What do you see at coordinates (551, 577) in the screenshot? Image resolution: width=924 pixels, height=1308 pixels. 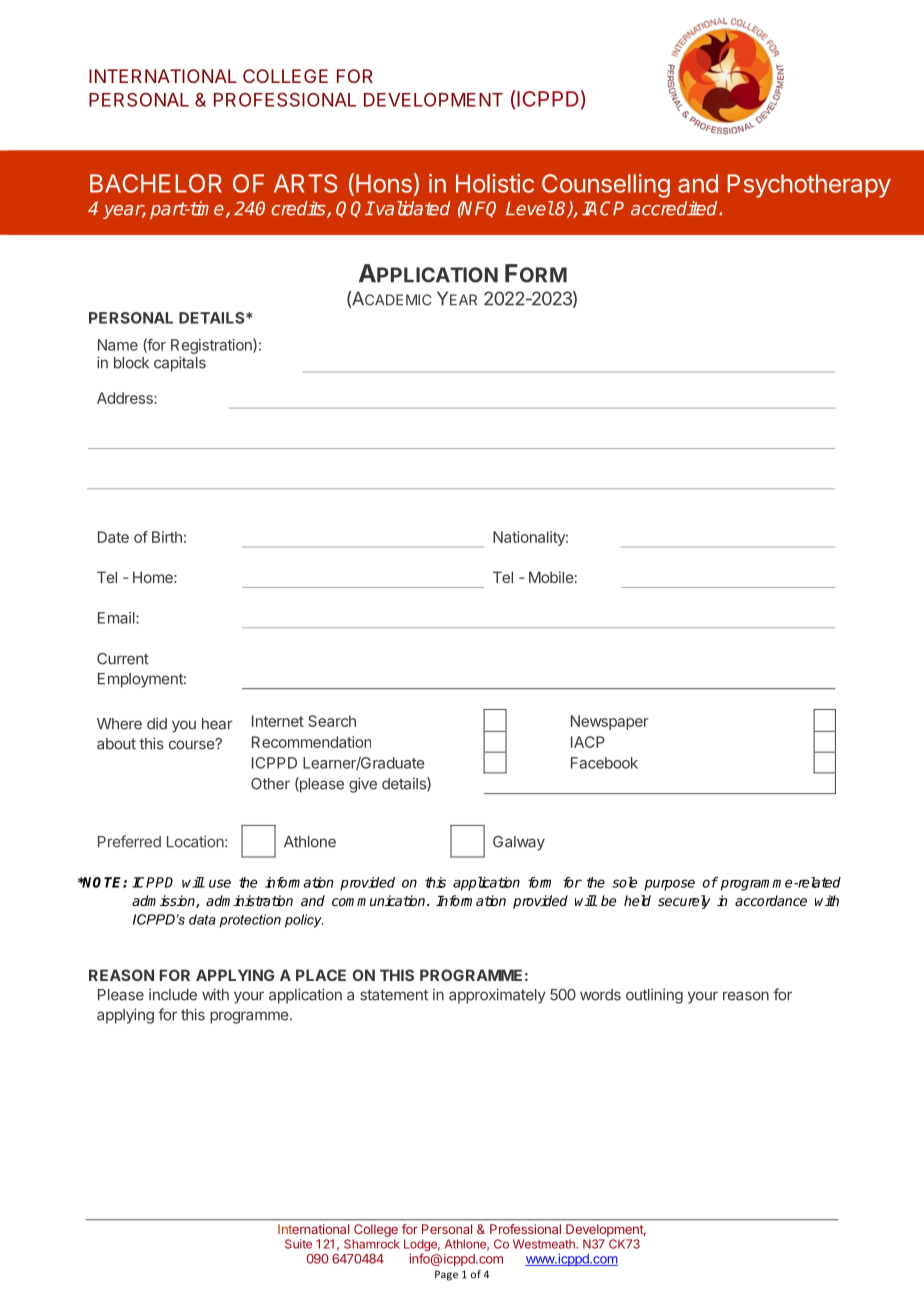 I see `Mobile` at bounding box center [551, 577].
